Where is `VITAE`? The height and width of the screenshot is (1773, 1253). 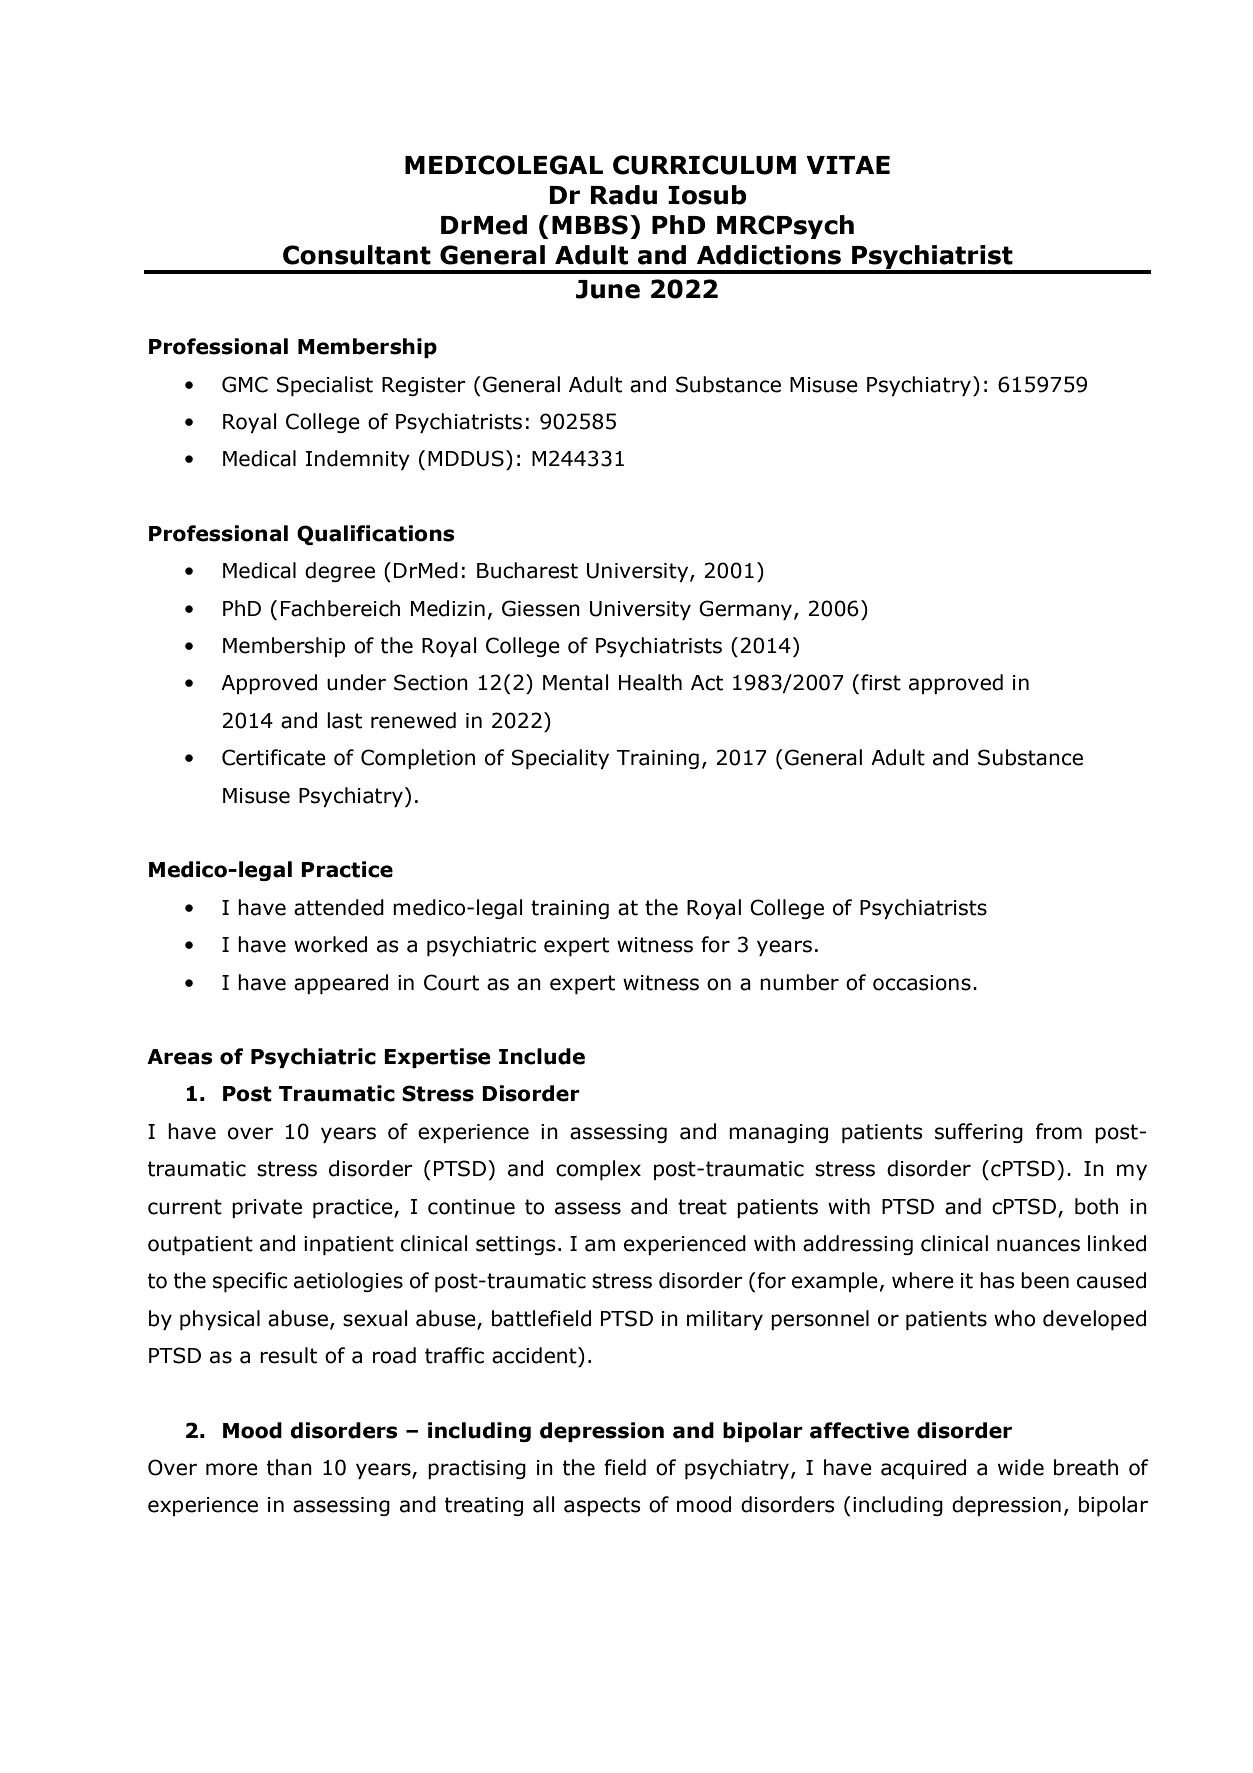
VITAE is located at coordinates (848, 165).
